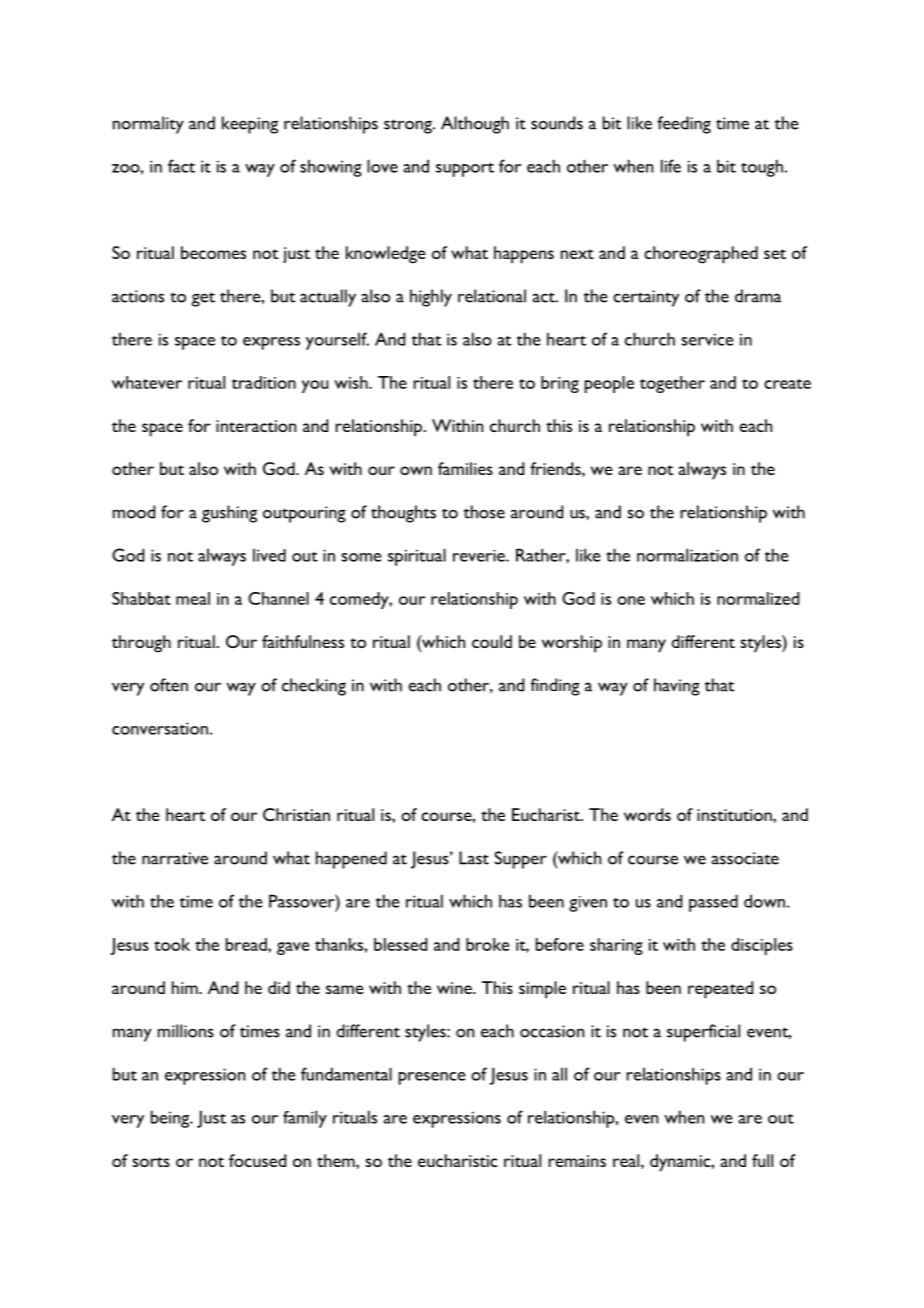  What do you see at coordinates (465, 170) in the image?
I see `support` at bounding box center [465, 170].
